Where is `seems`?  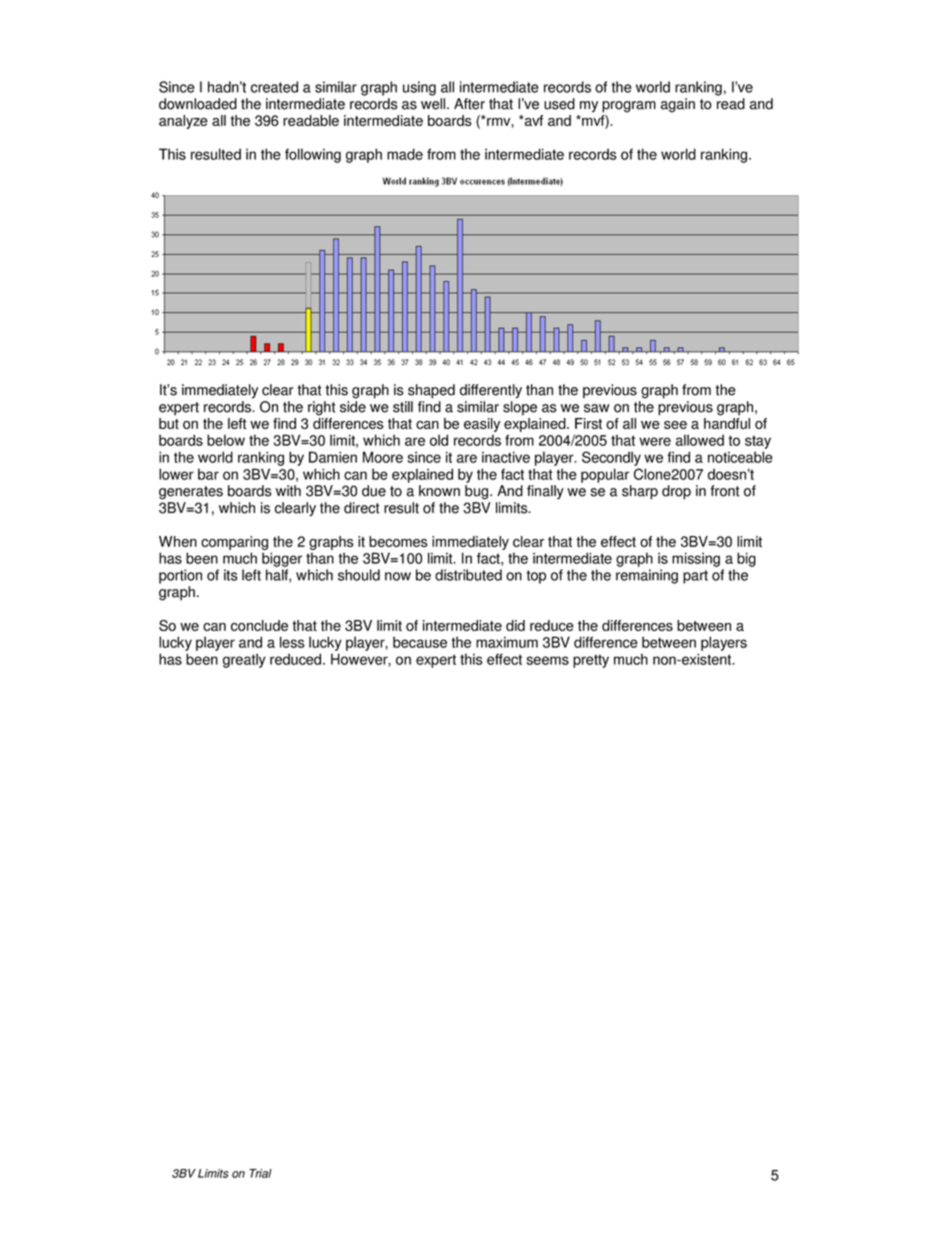
seems is located at coordinates (547, 660).
